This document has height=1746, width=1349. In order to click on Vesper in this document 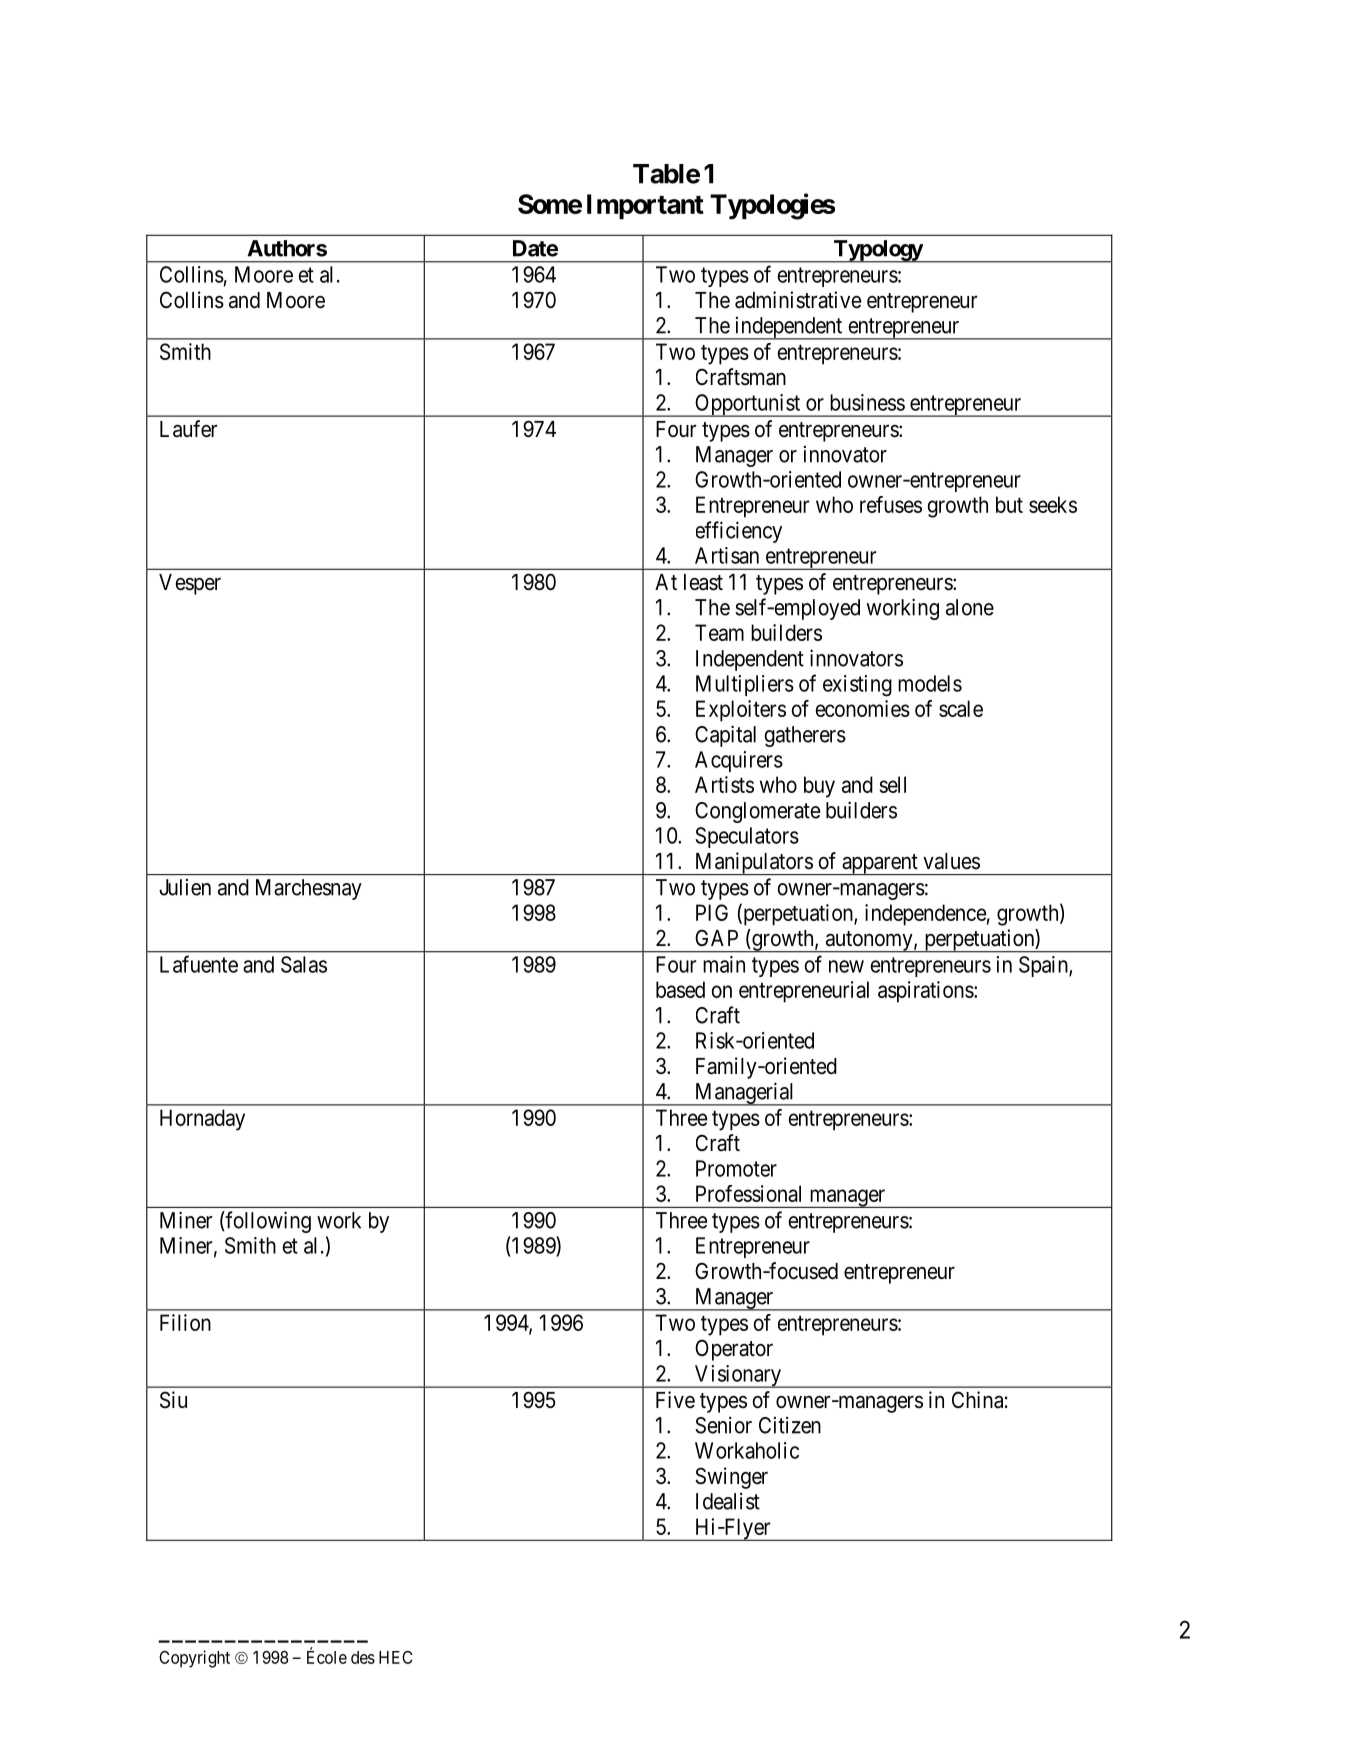, I will do `click(190, 584)`.
